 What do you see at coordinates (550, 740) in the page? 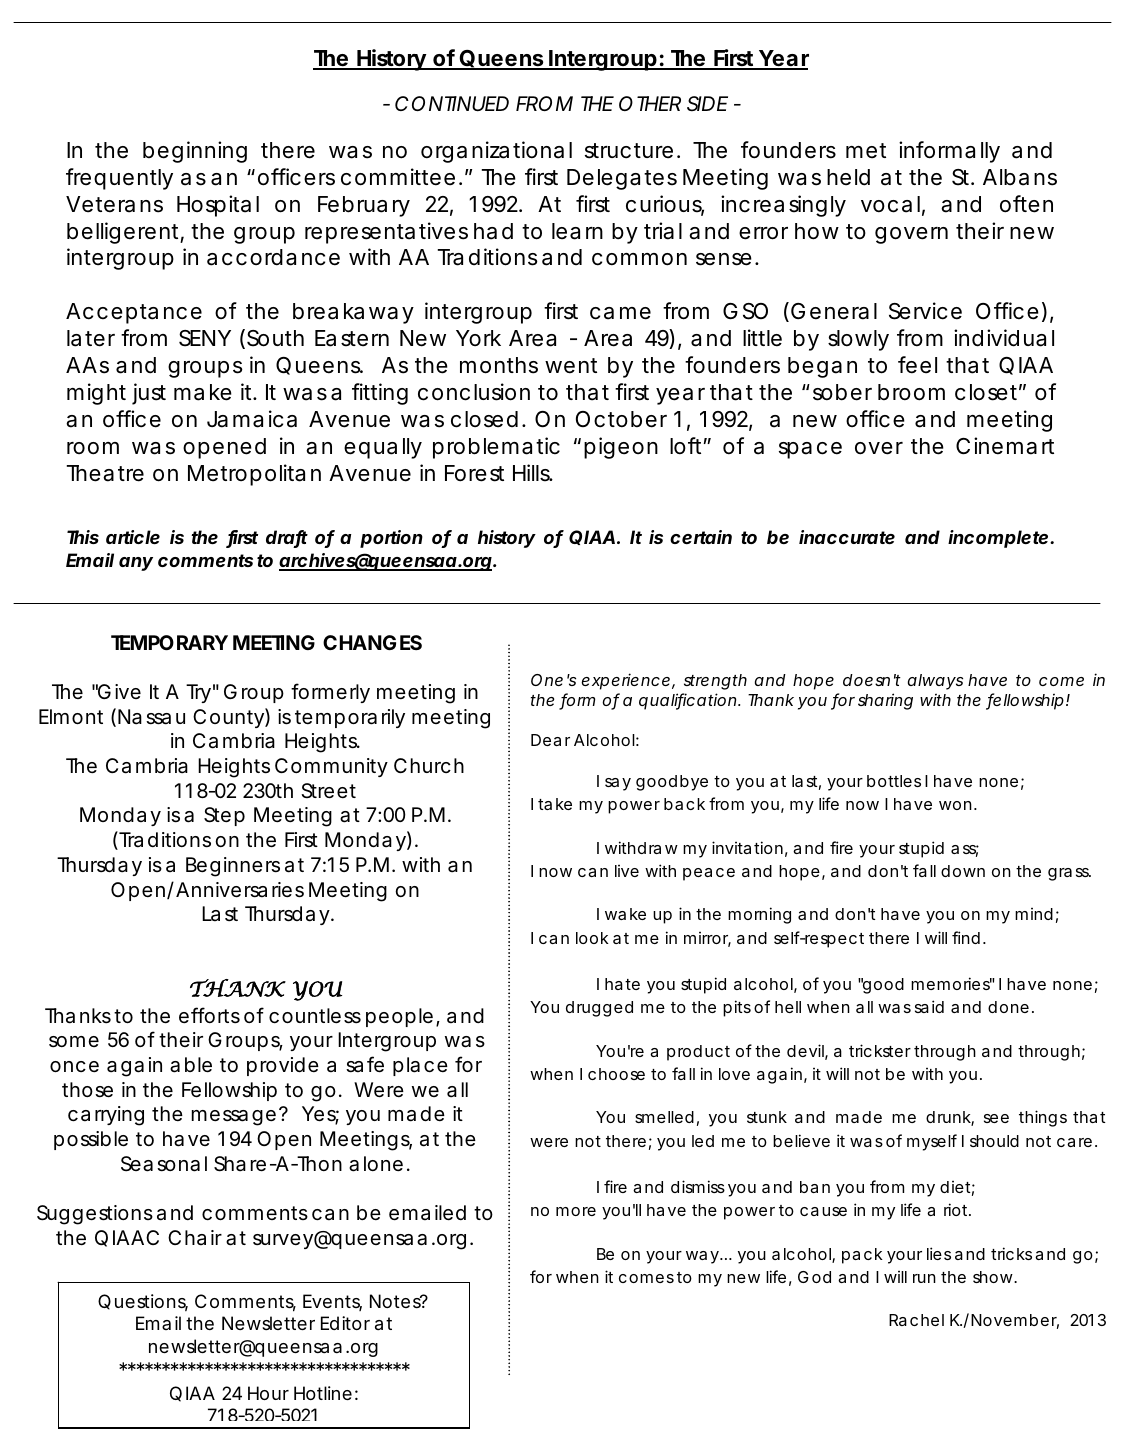
I see `Dear` at bounding box center [550, 740].
